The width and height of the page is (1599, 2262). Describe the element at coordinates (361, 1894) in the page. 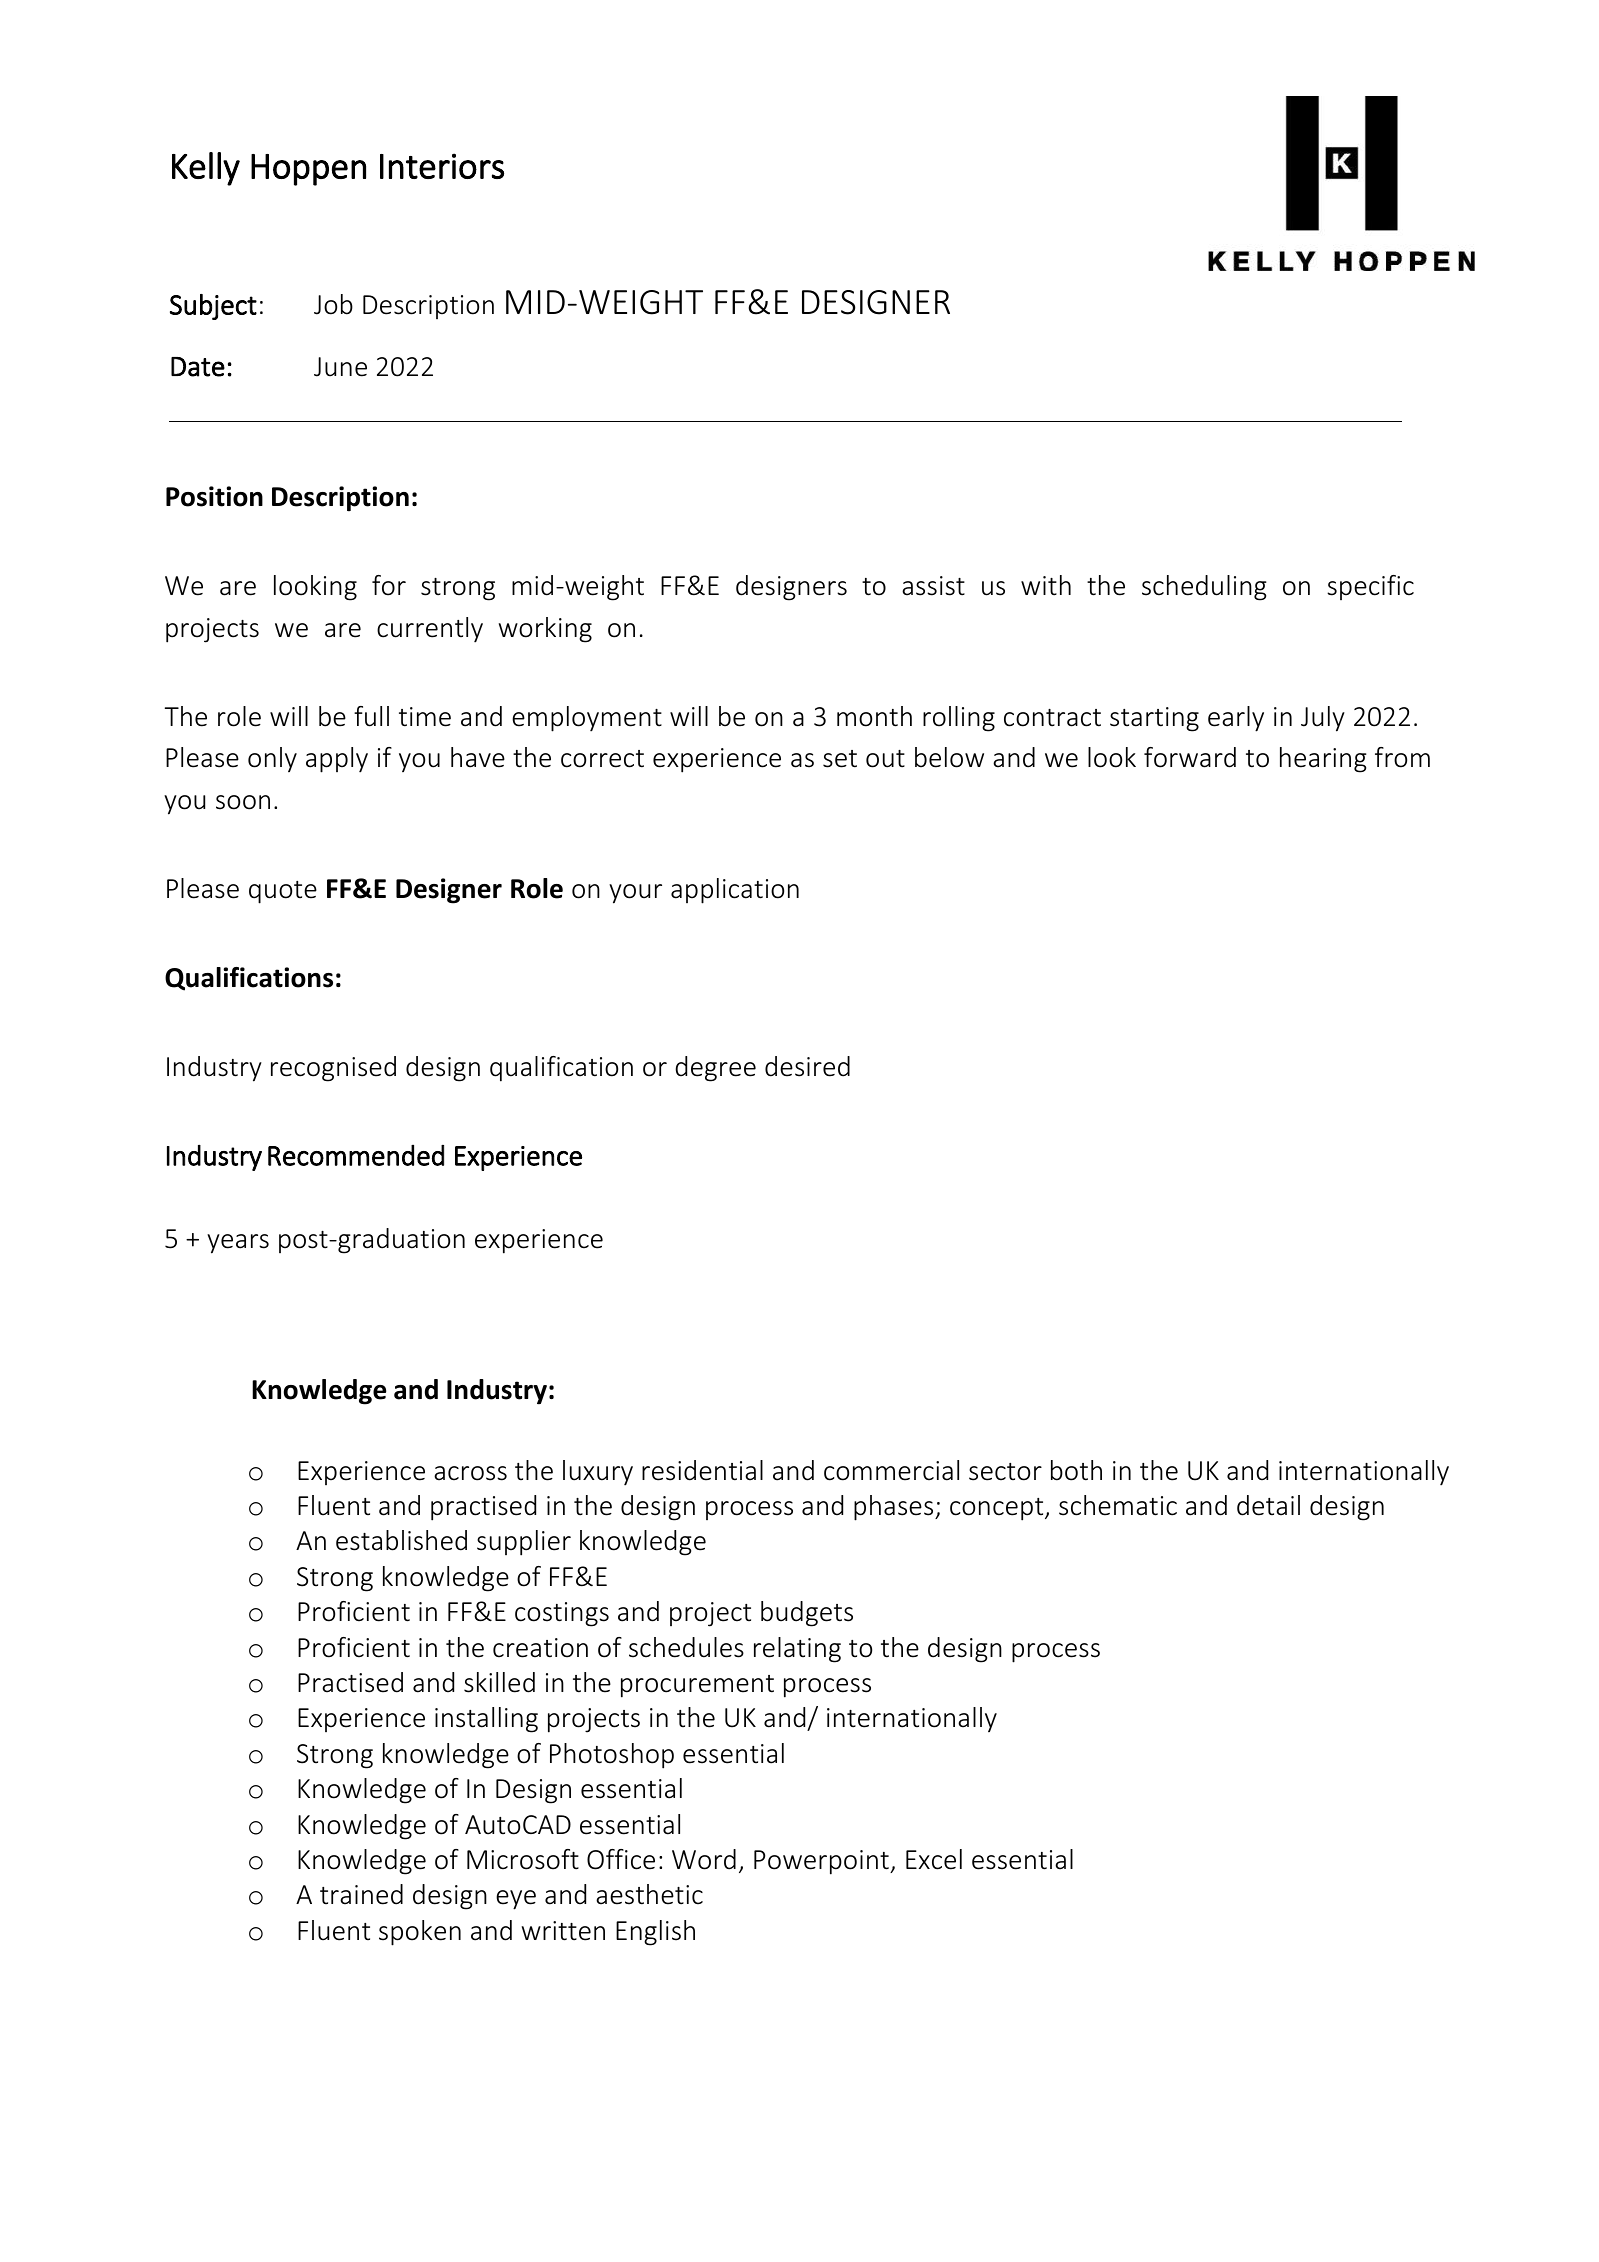

I see `trained` at that location.
